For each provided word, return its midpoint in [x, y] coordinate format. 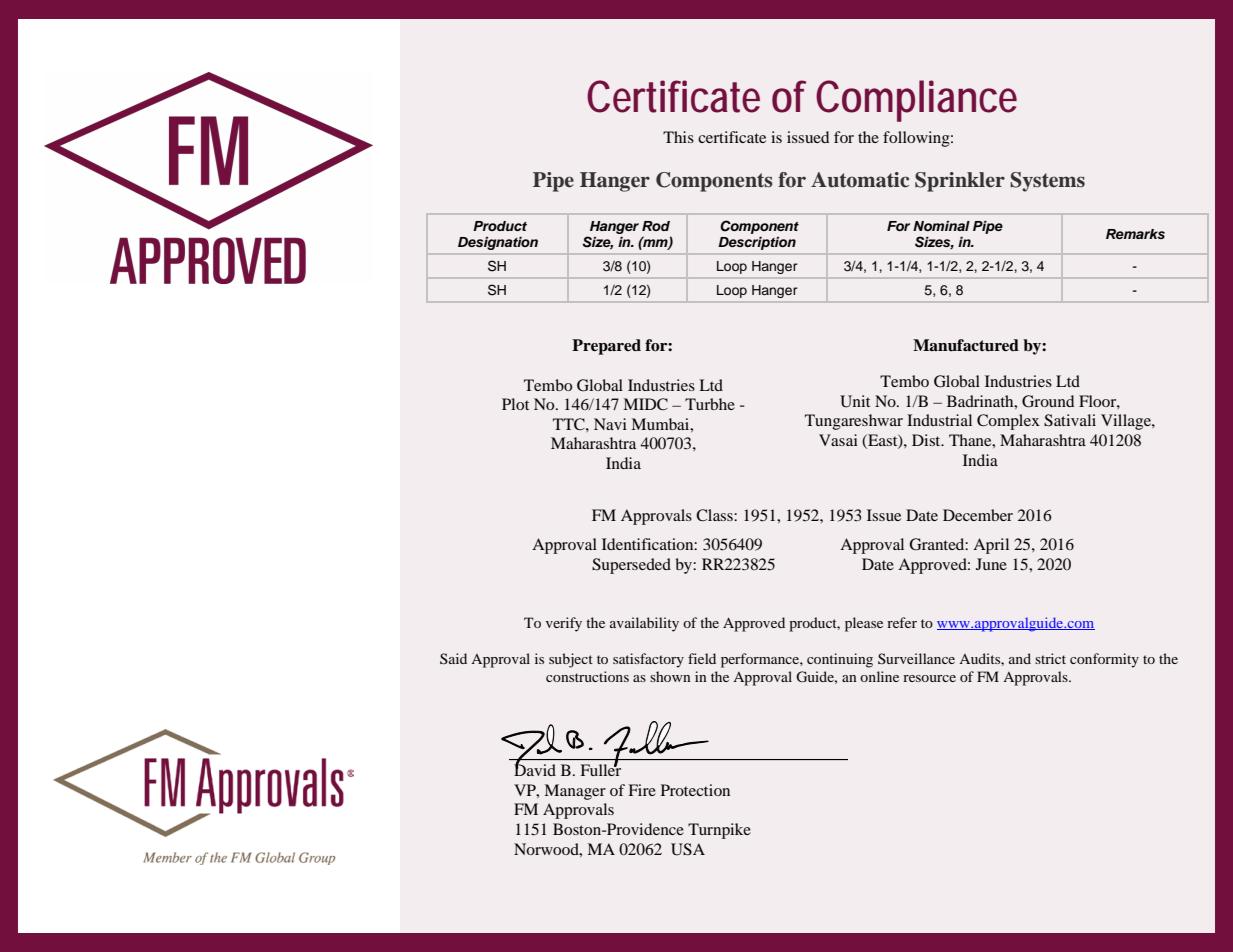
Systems [1047, 182]
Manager [575, 792]
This [678, 137]
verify [564, 624]
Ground [1048, 401]
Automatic [860, 180]
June [991, 564]
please [864, 624]
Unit [855, 401]
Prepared [606, 347]
